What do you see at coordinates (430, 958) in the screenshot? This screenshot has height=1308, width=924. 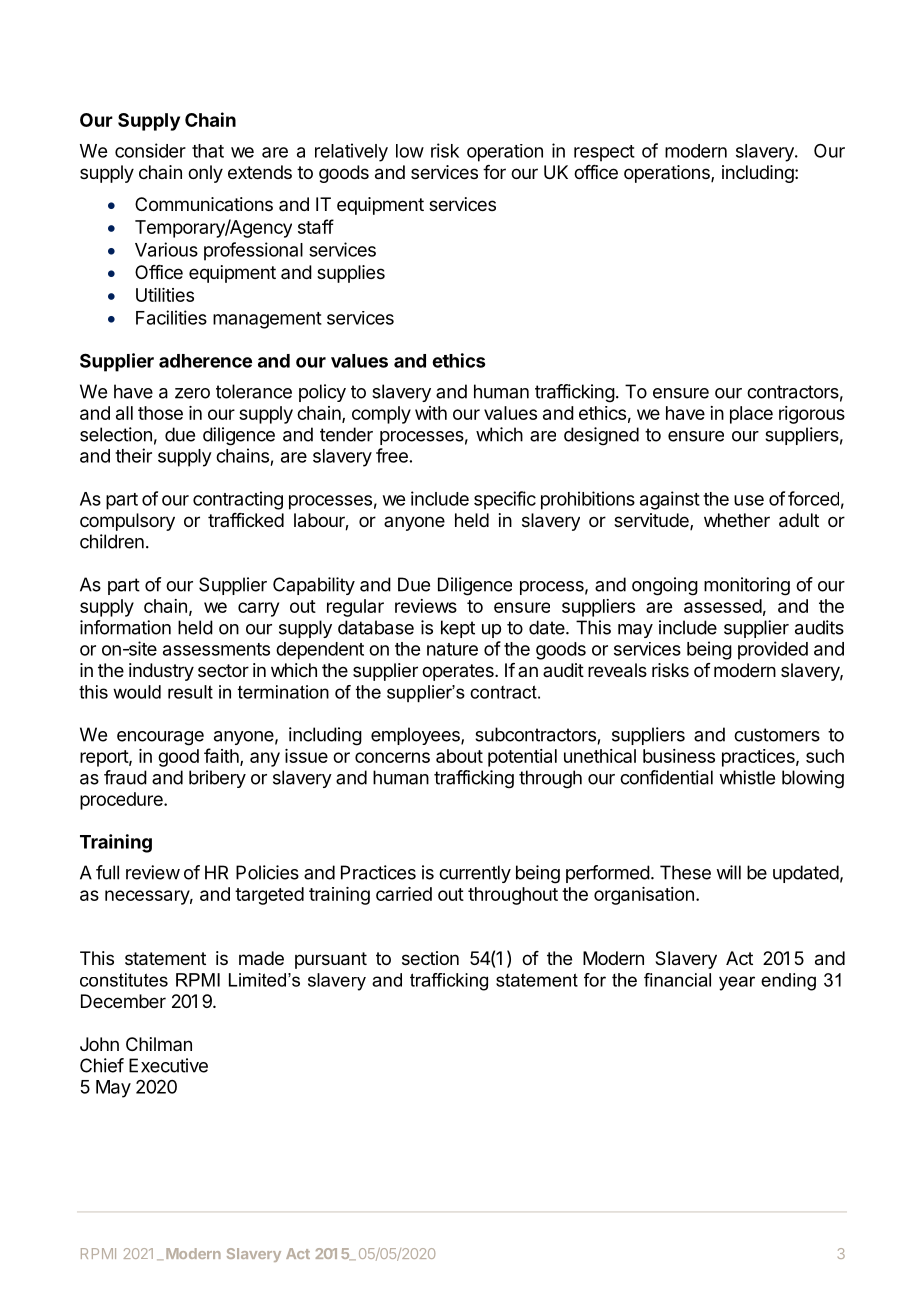 I see `section` at bounding box center [430, 958].
